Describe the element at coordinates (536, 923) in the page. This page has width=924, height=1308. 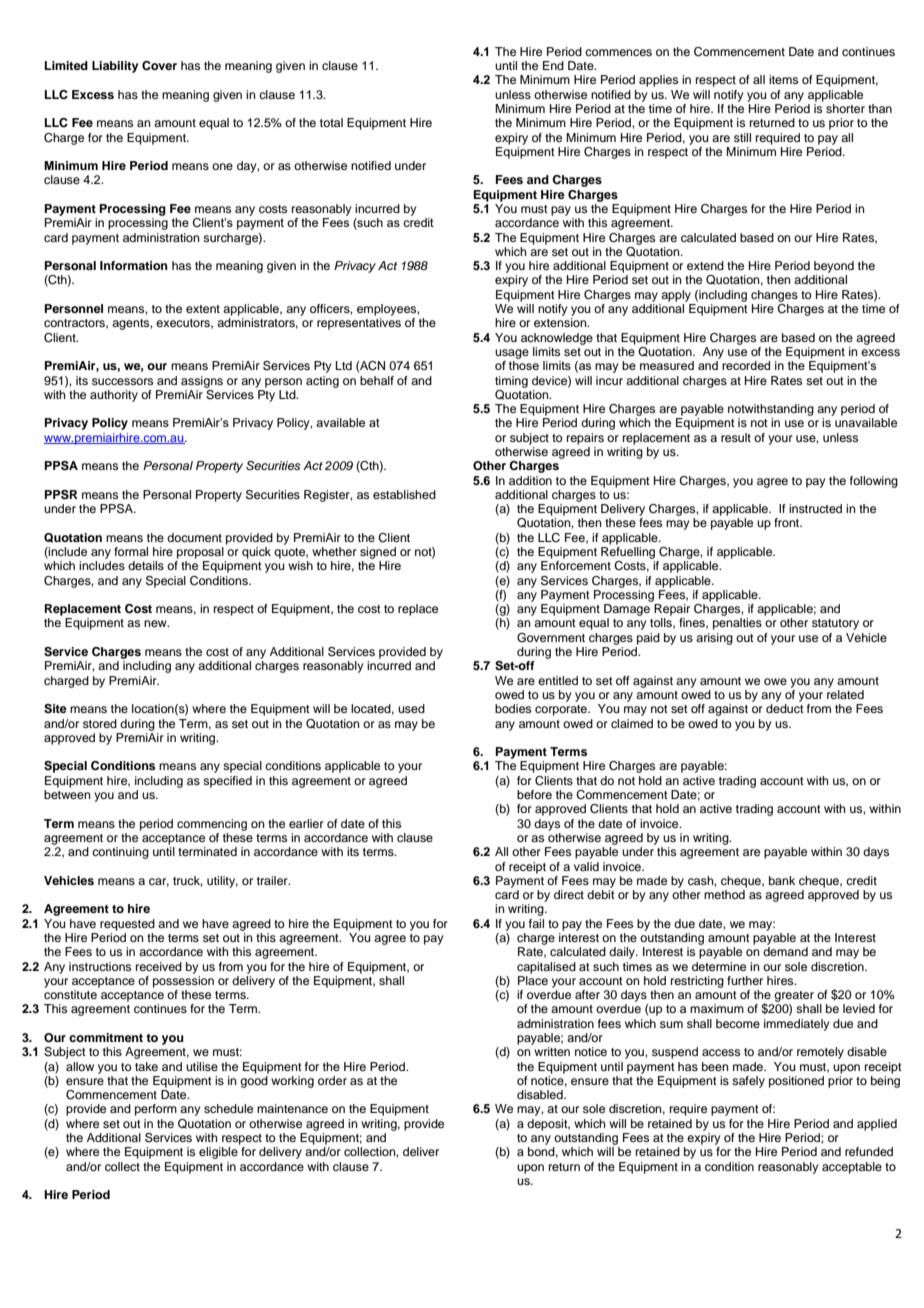
I see `fail` at that location.
